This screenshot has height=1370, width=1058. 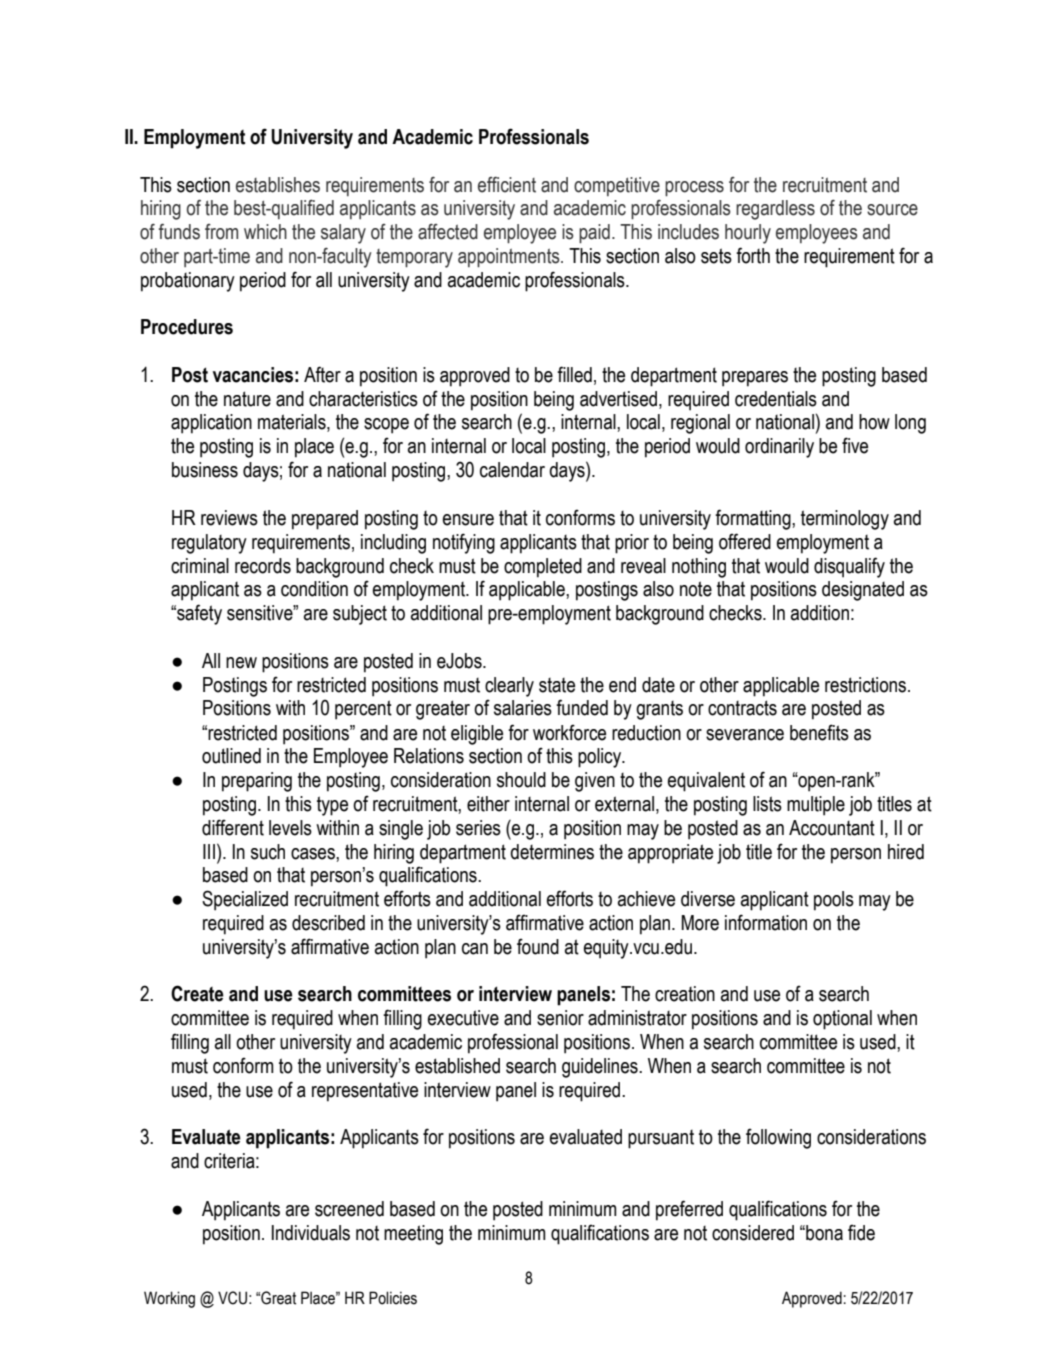 What do you see at coordinates (507, 185) in the screenshot?
I see `efficient` at bounding box center [507, 185].
